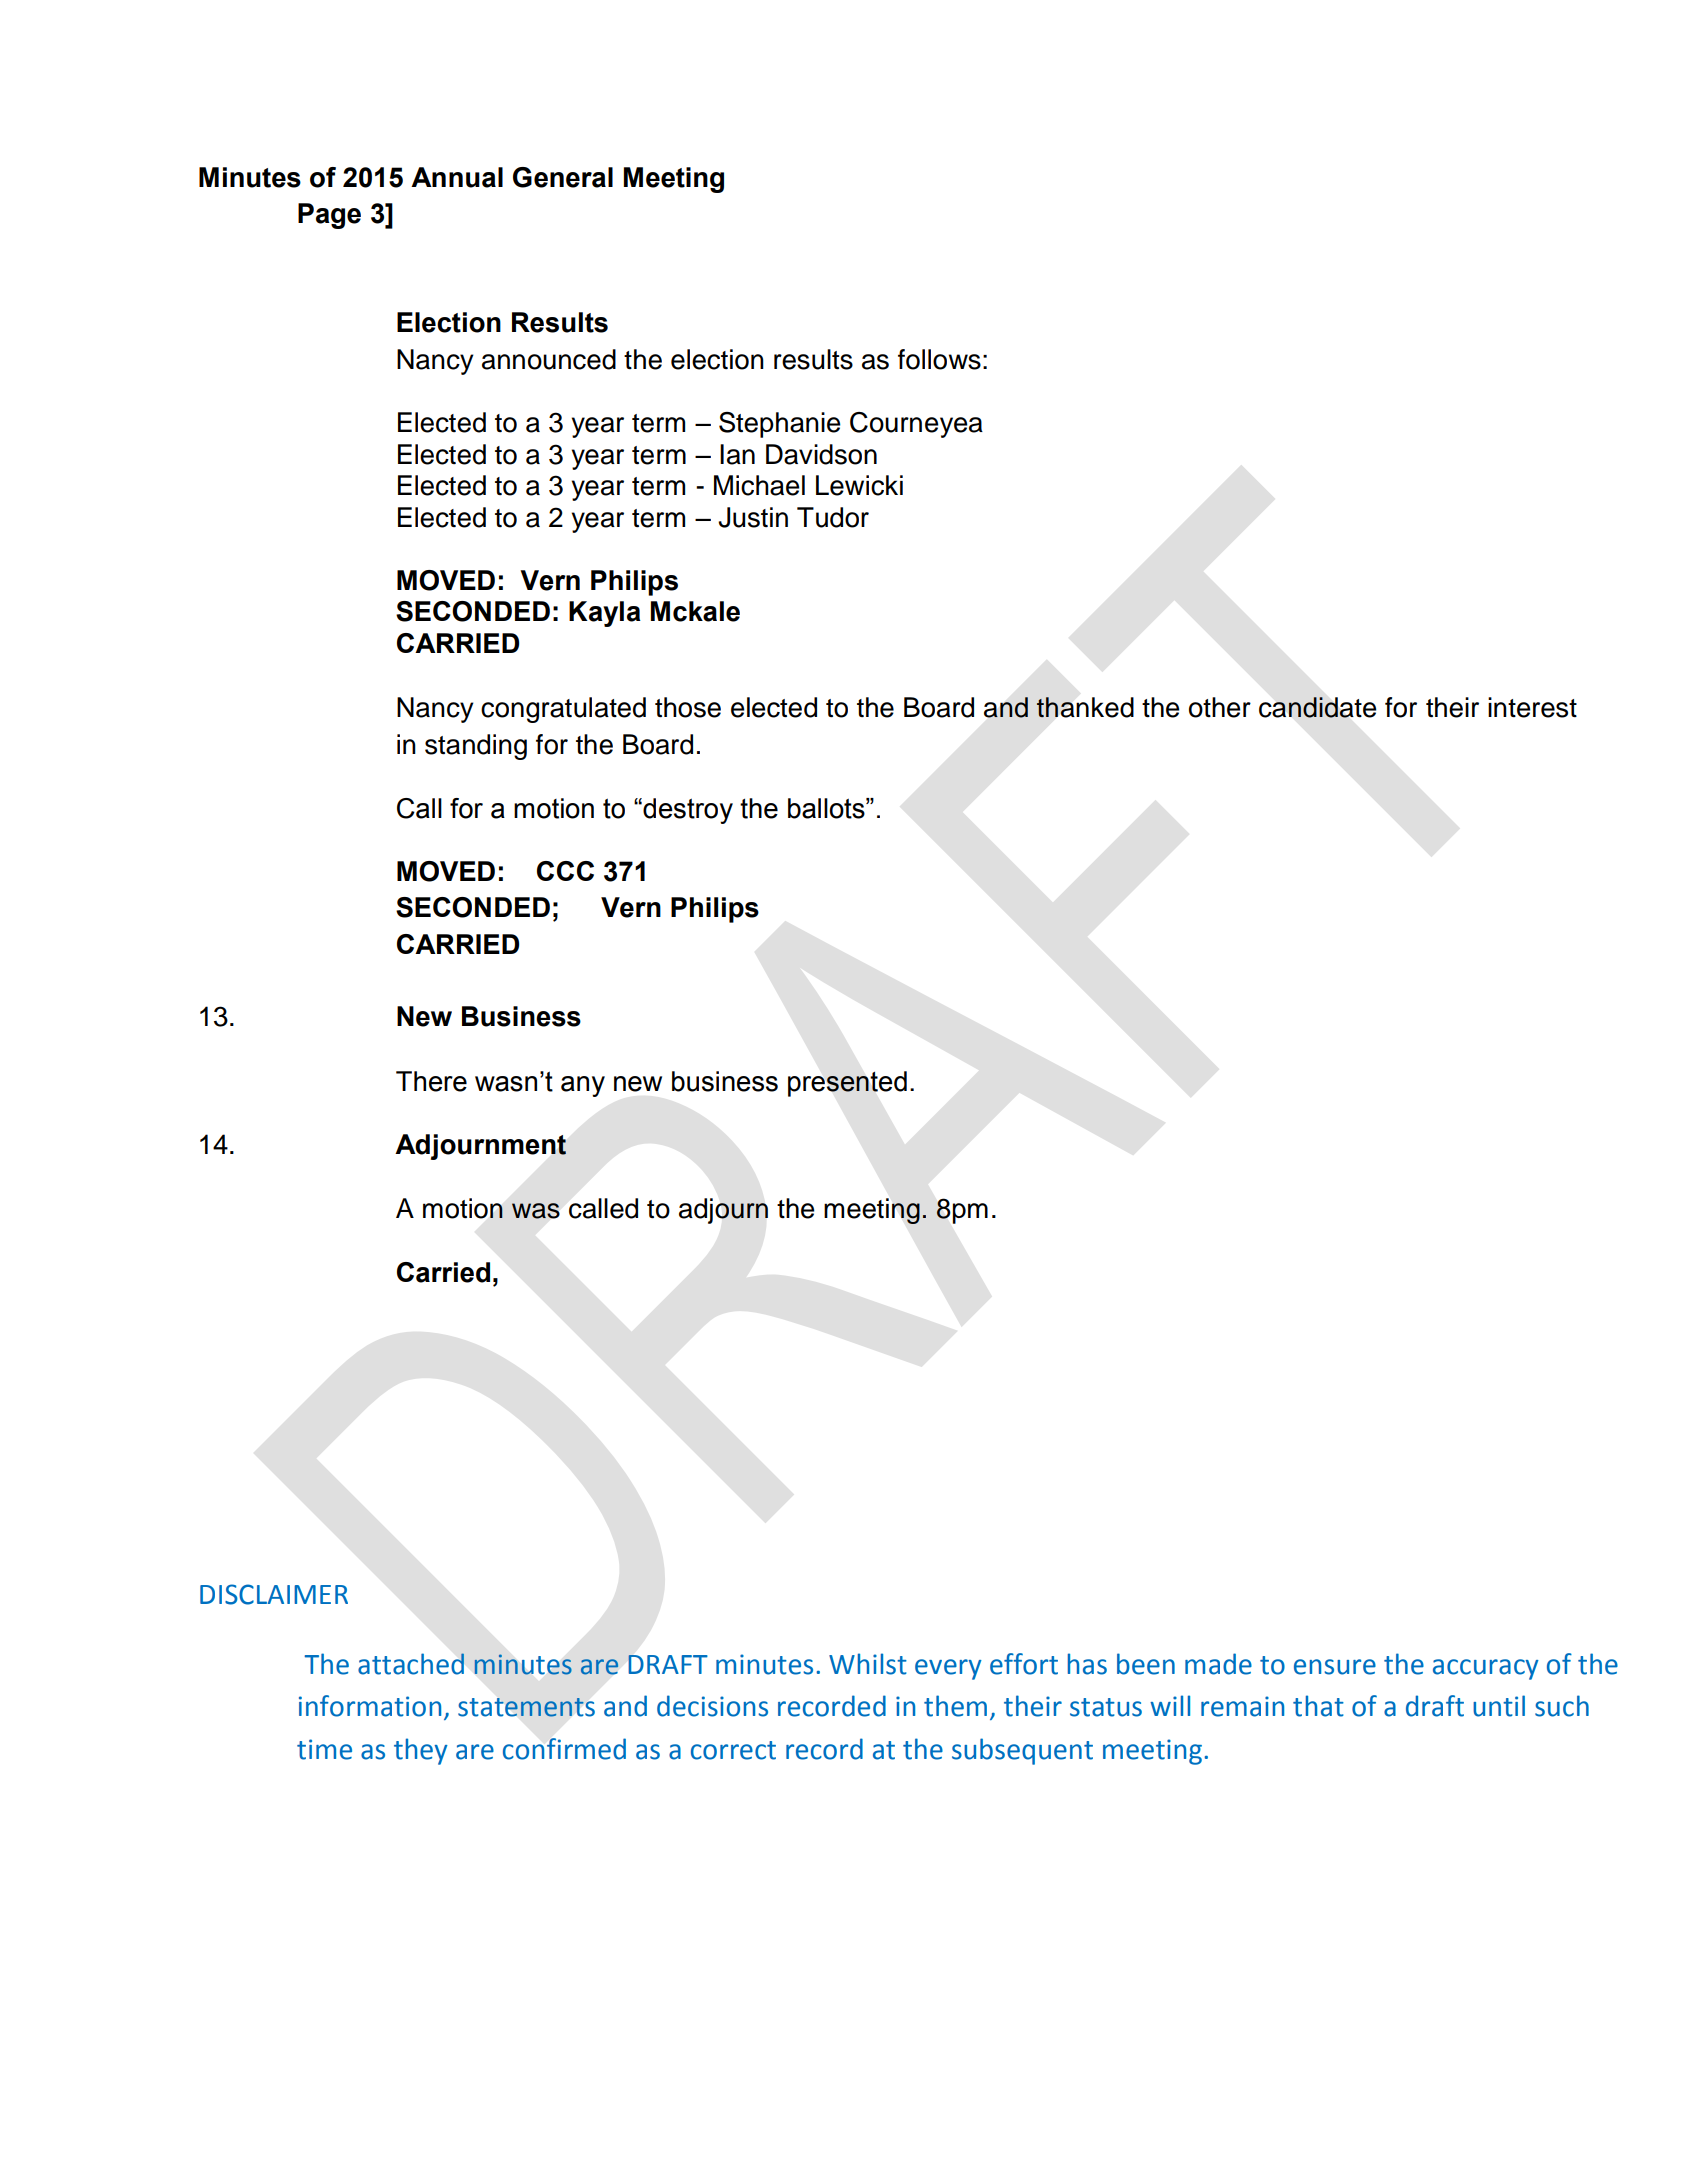 The image size is (1682, 2177). What do you see at coordinates (1335, 1667) in the document?
I see `ensure` at bounding box center [1335, 1667].
